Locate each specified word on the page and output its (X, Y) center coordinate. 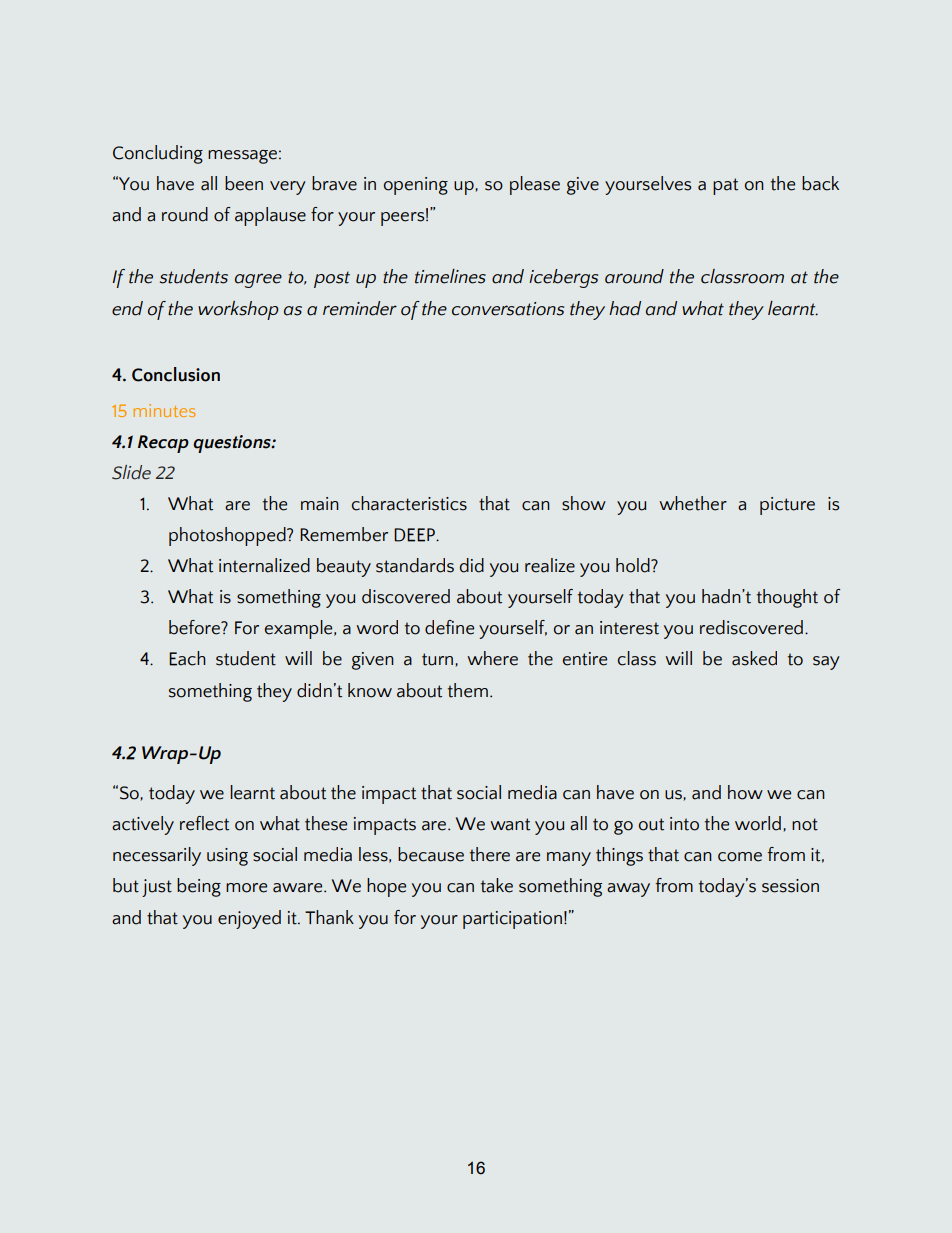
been (244, 183)
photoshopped (228, 536)
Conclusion (176, 374)
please (535, 185)
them (468, 690)
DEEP (415, 535)
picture (787, 506)
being (199, 887)
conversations (508, 309)
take (497, 885)
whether (693, 503)
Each (187, 658)
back (820, 183)
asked (754, 658)
